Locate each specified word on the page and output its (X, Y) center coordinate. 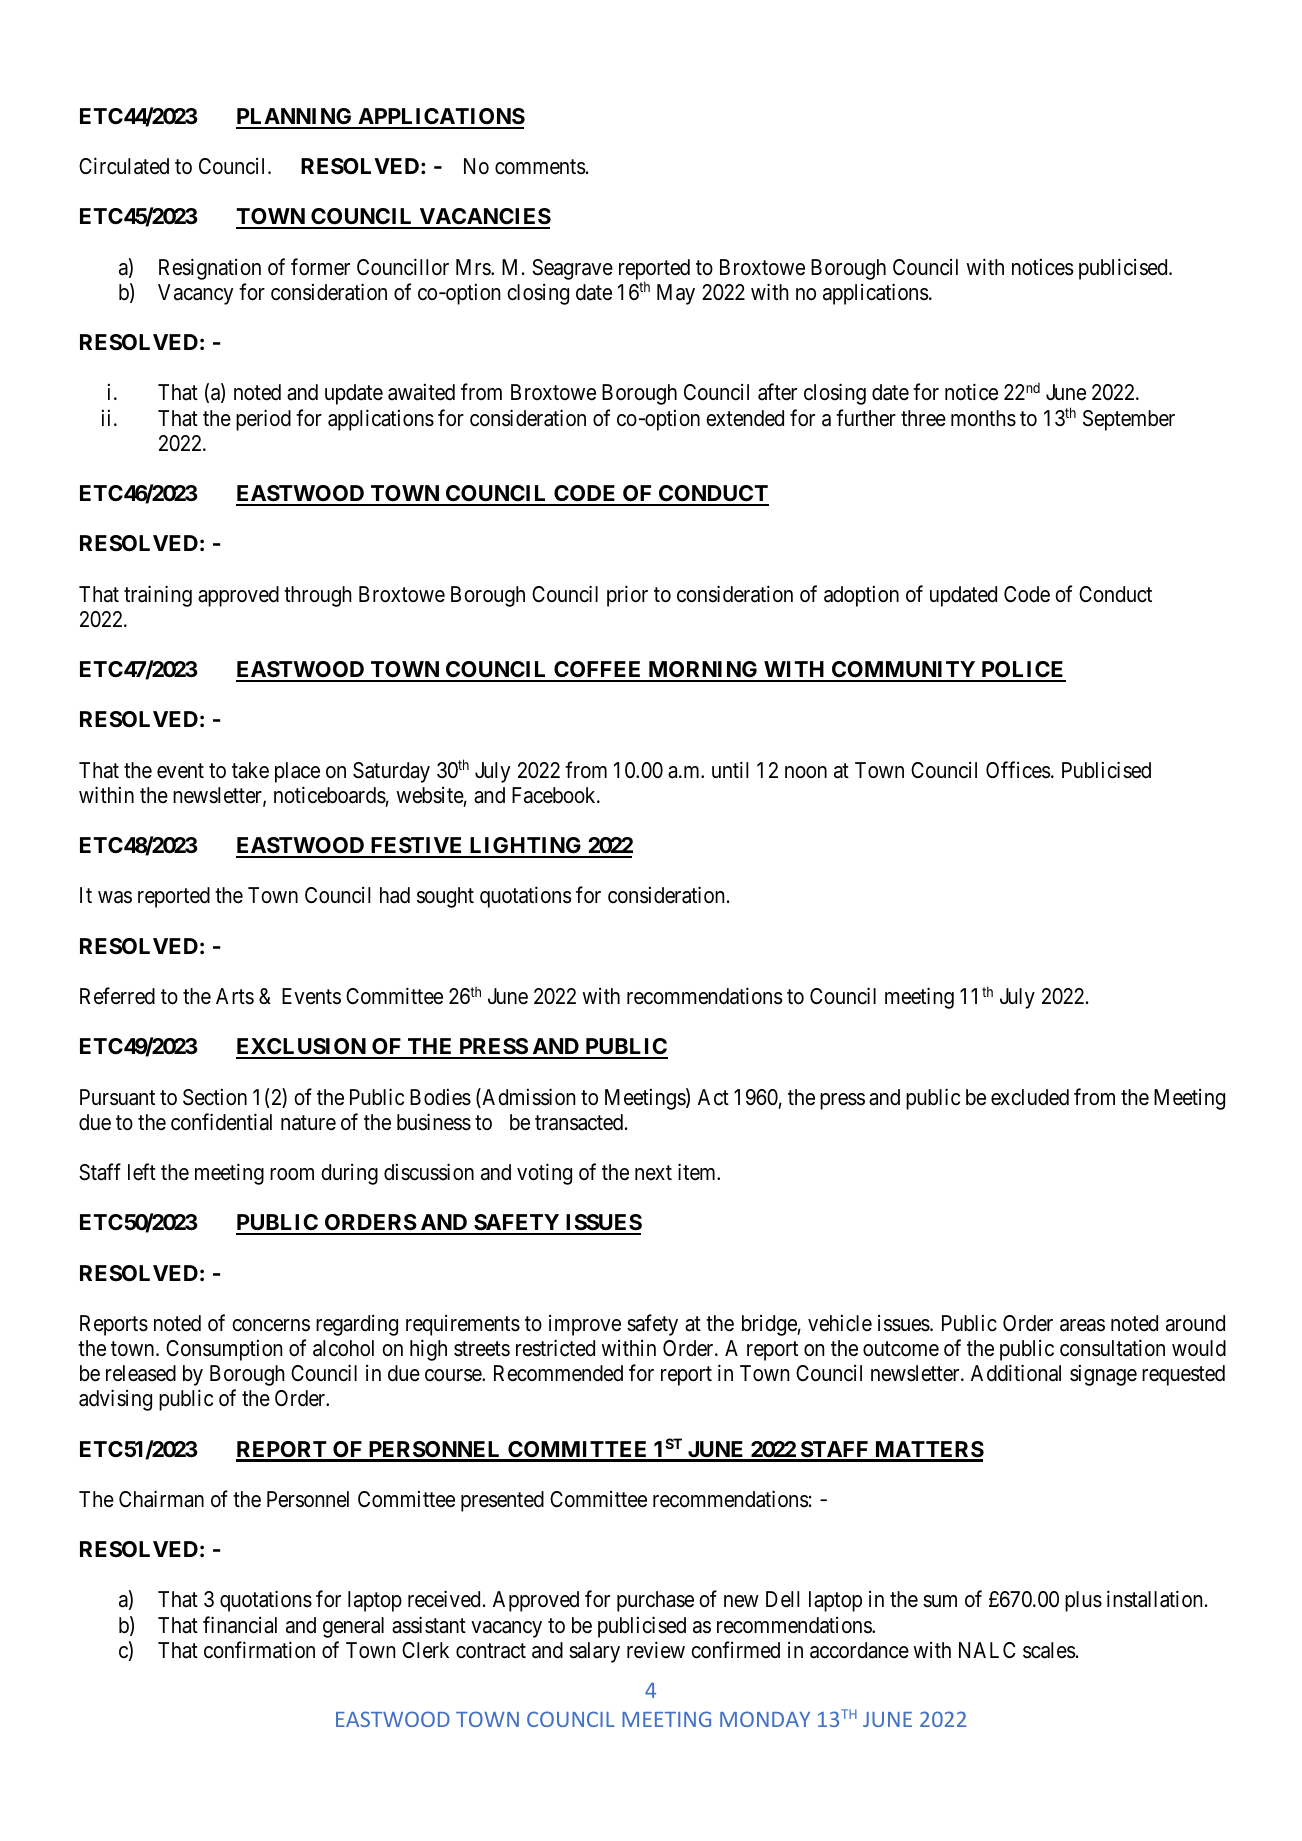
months (983, 418)
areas (1082, 1325)
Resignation (210, 269)
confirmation (259, 1650)
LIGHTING (525, 847)
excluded (1030, 1097)
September (1129, 420)
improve (585, 1325)
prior (627, 596)
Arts (235, 996)
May (676, 294)
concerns (271, 1325)
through (318, 596)
